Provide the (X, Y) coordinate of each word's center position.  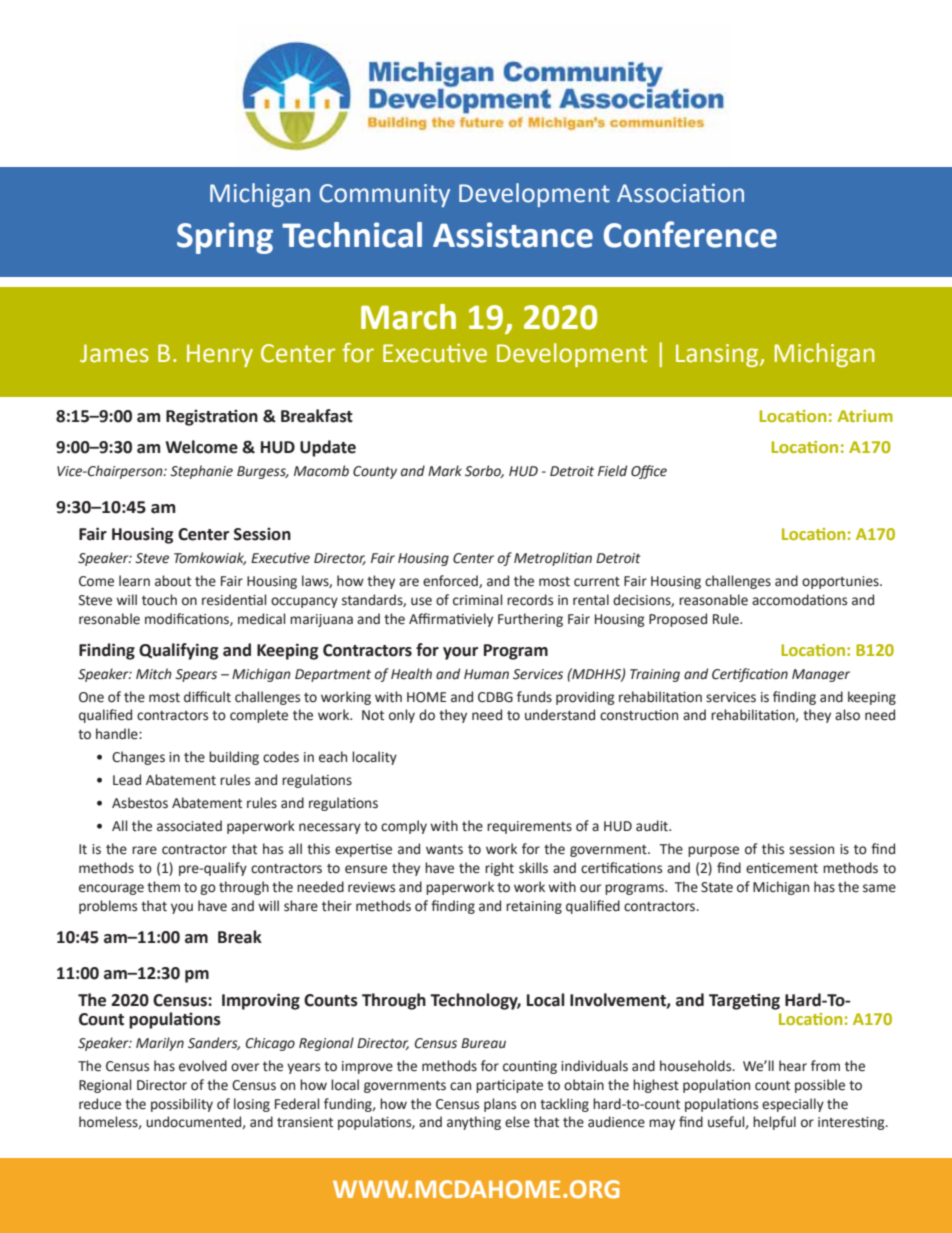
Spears (196, 675)
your (460, 653)
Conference (690, 234)
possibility (182, 1105)
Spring (225, 238)
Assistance (513, 235)
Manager (821, 675)
